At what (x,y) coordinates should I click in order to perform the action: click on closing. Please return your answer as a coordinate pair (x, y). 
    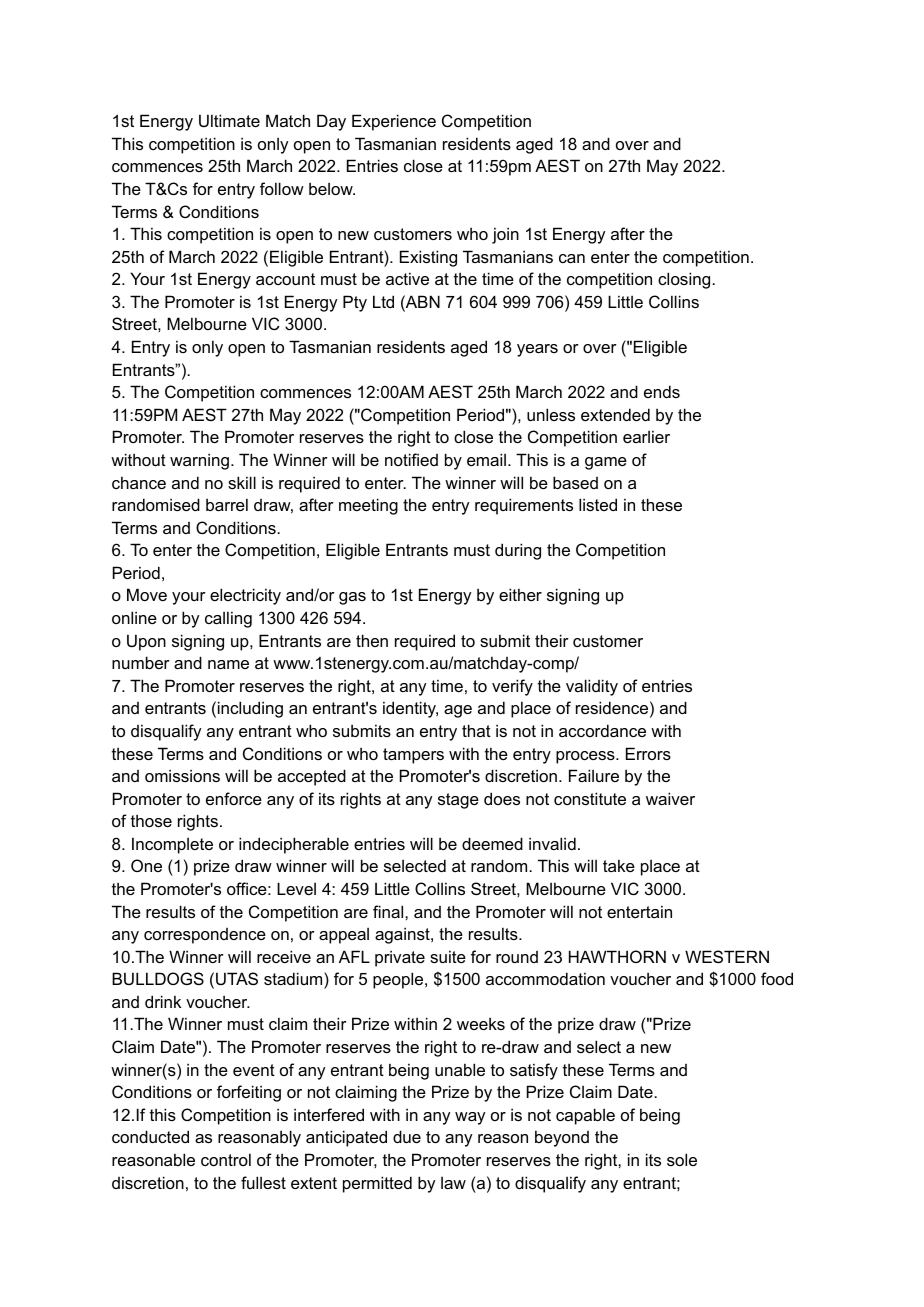
    Looking at the image, I should click on (685, 280).
